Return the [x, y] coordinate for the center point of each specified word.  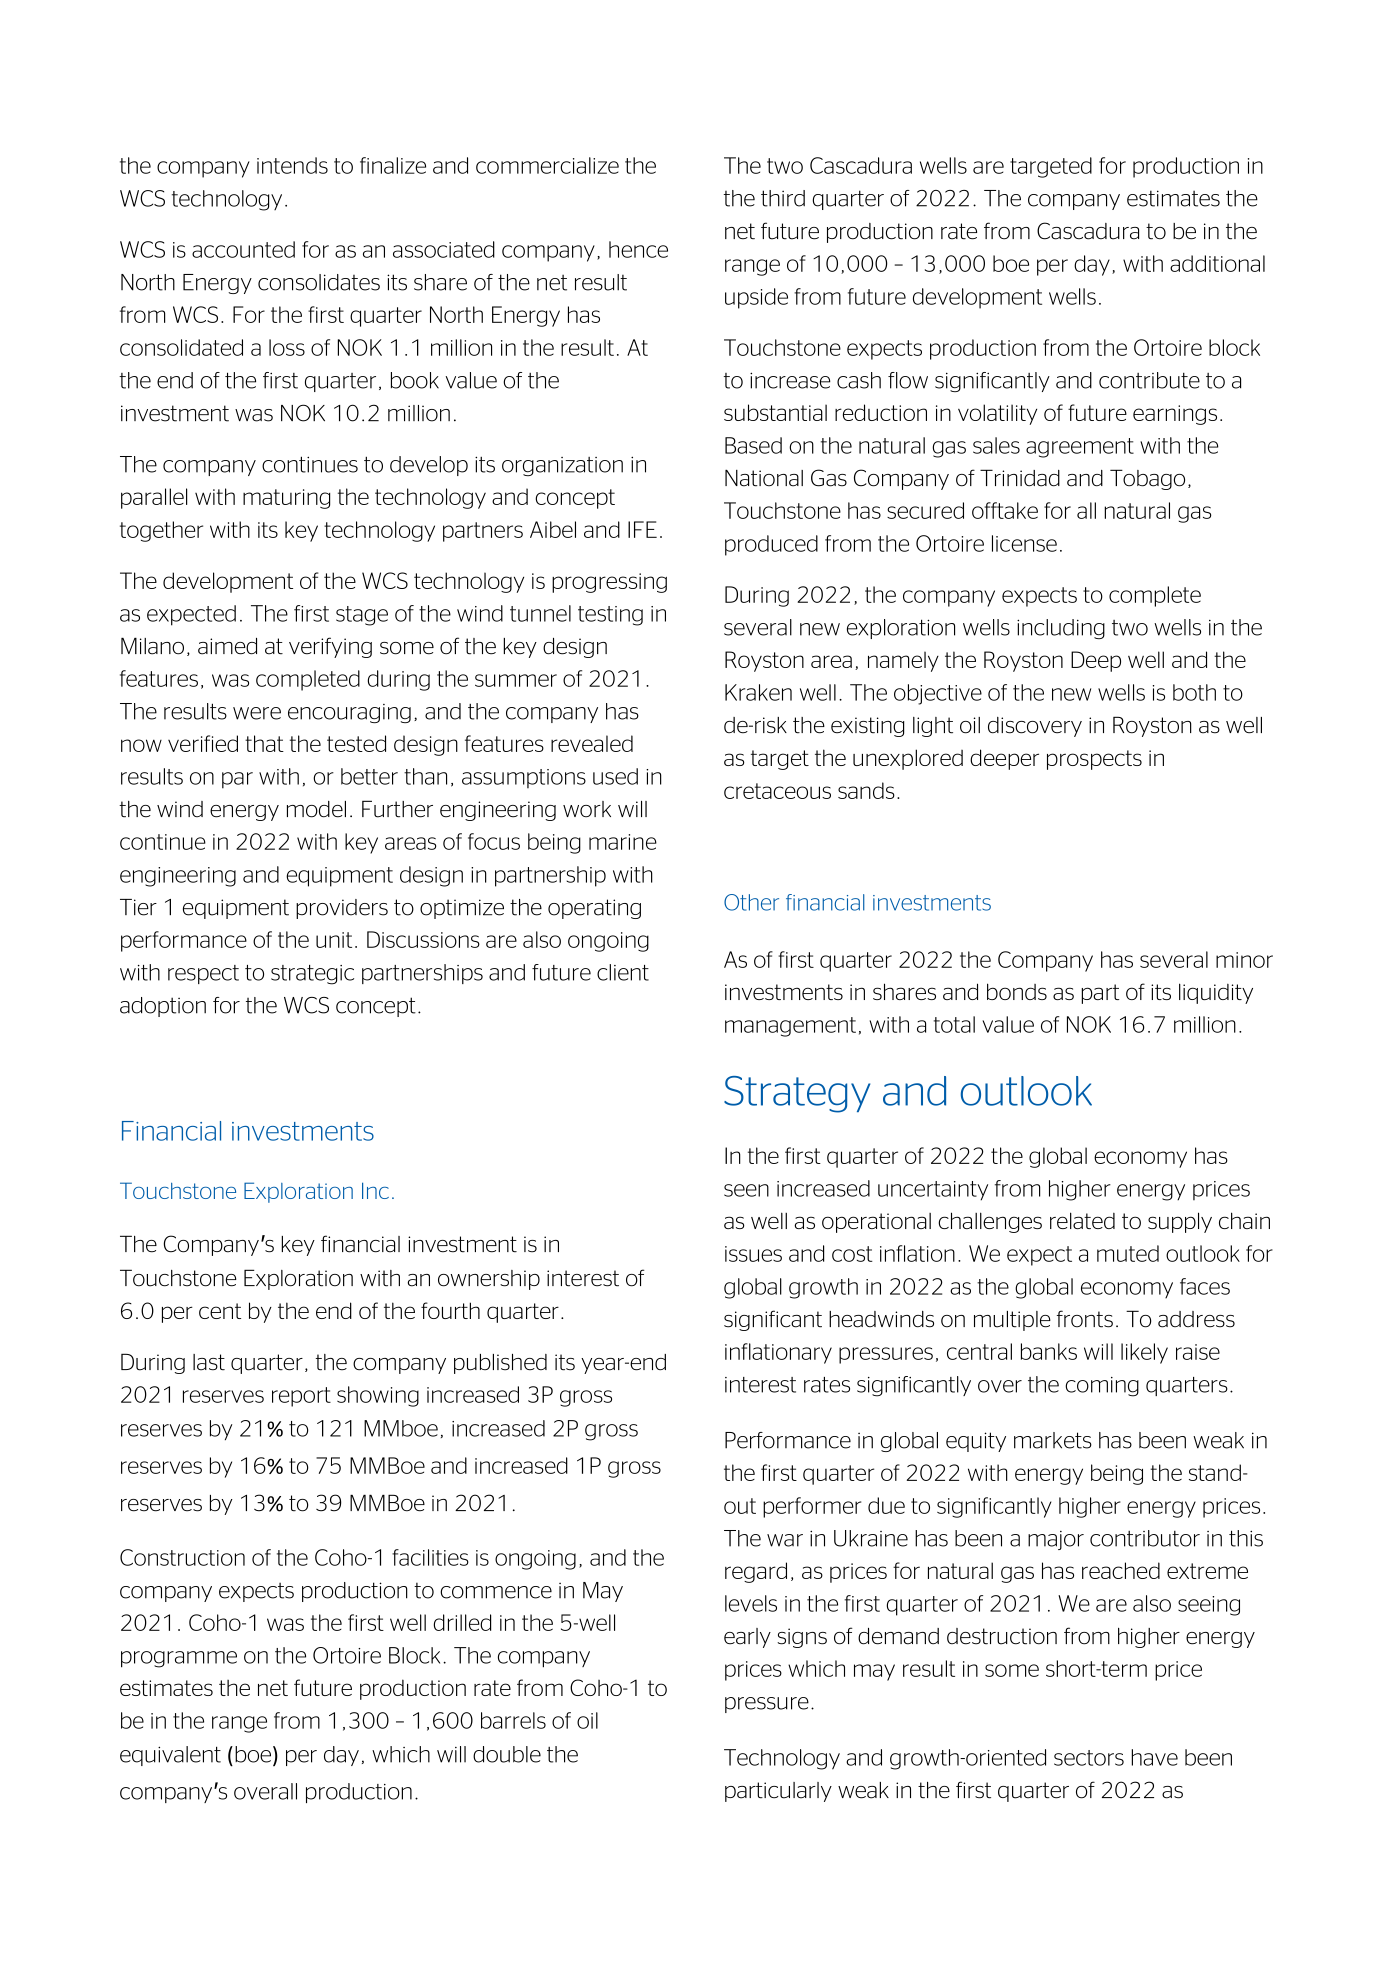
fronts [1085, 1319]
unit [334, 940]
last [209, 1362]
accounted [243, 249]
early [747, 1638]
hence [638, 249]
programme [179, 1659]
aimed [227, 646]
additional [1217, 263]
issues [753, 1254]
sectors [1089, 1758]
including [1061, 629]
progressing [609, 583]
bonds [1017, 991]
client [623, 972]
